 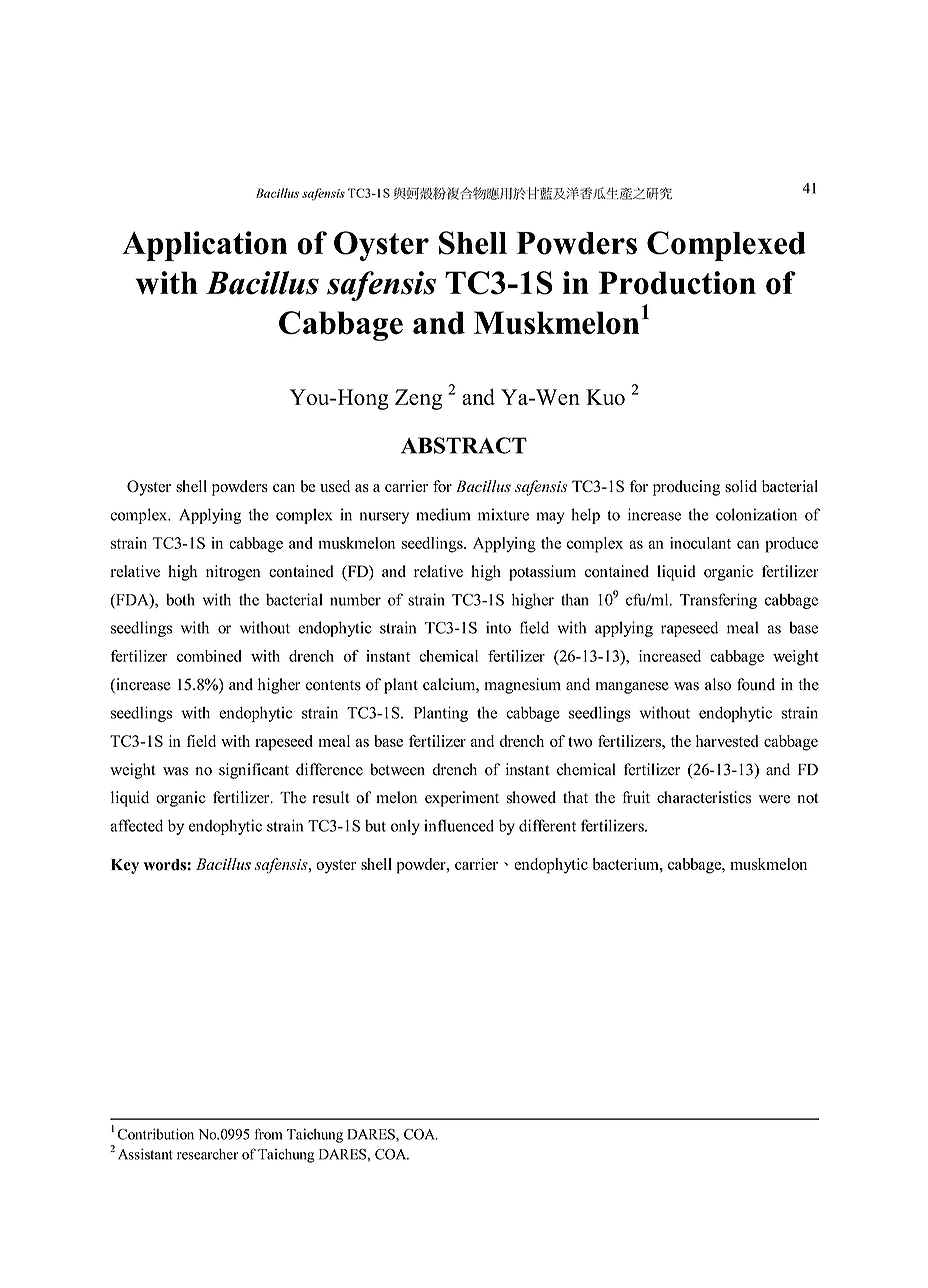 What do you see at coordinates (268, 1134) in the screenshot?
I see `from` at bounding box center [268, 1134].
